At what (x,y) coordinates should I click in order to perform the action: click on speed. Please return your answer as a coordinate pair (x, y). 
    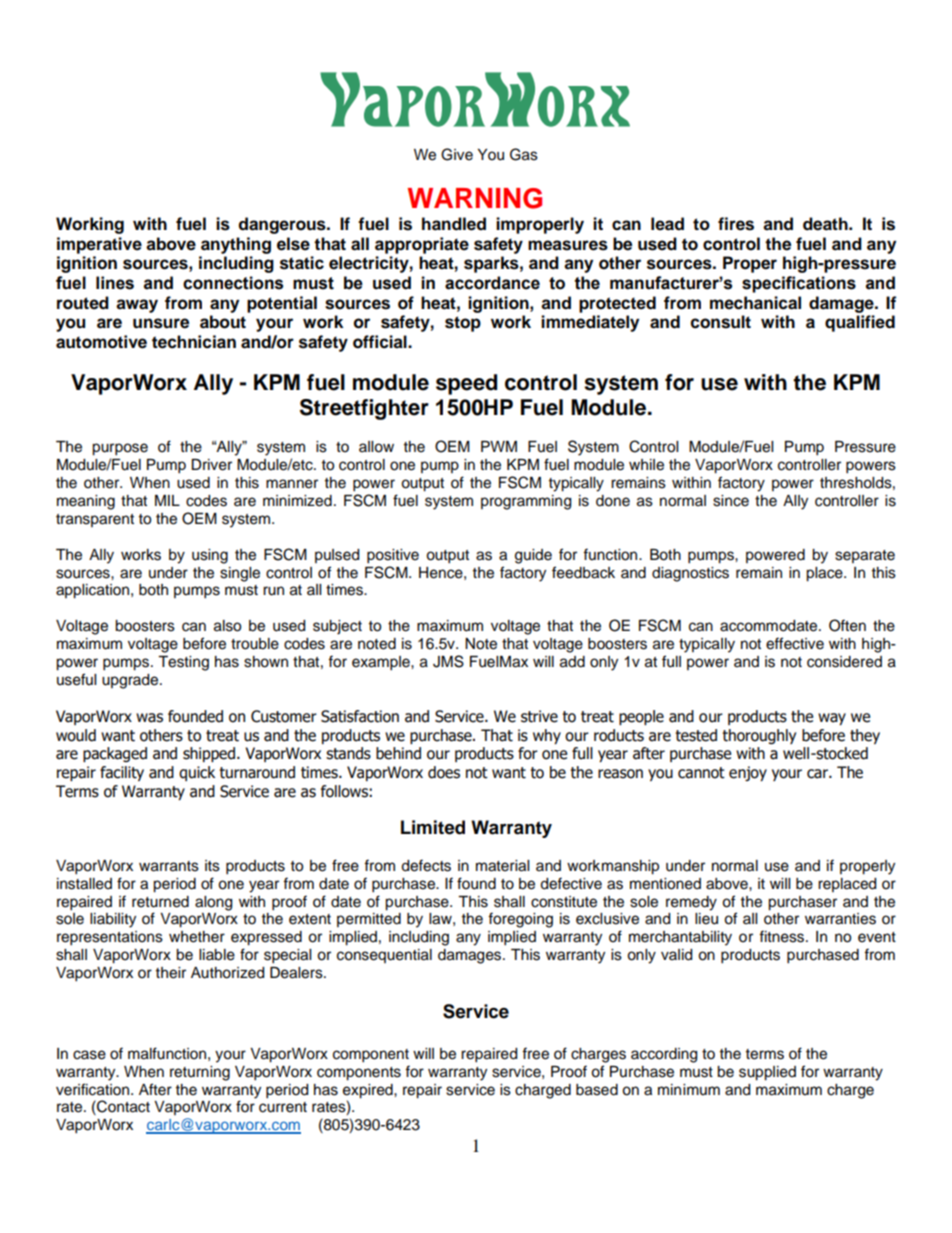
    Looking at the image, I should click on (466, 384).
